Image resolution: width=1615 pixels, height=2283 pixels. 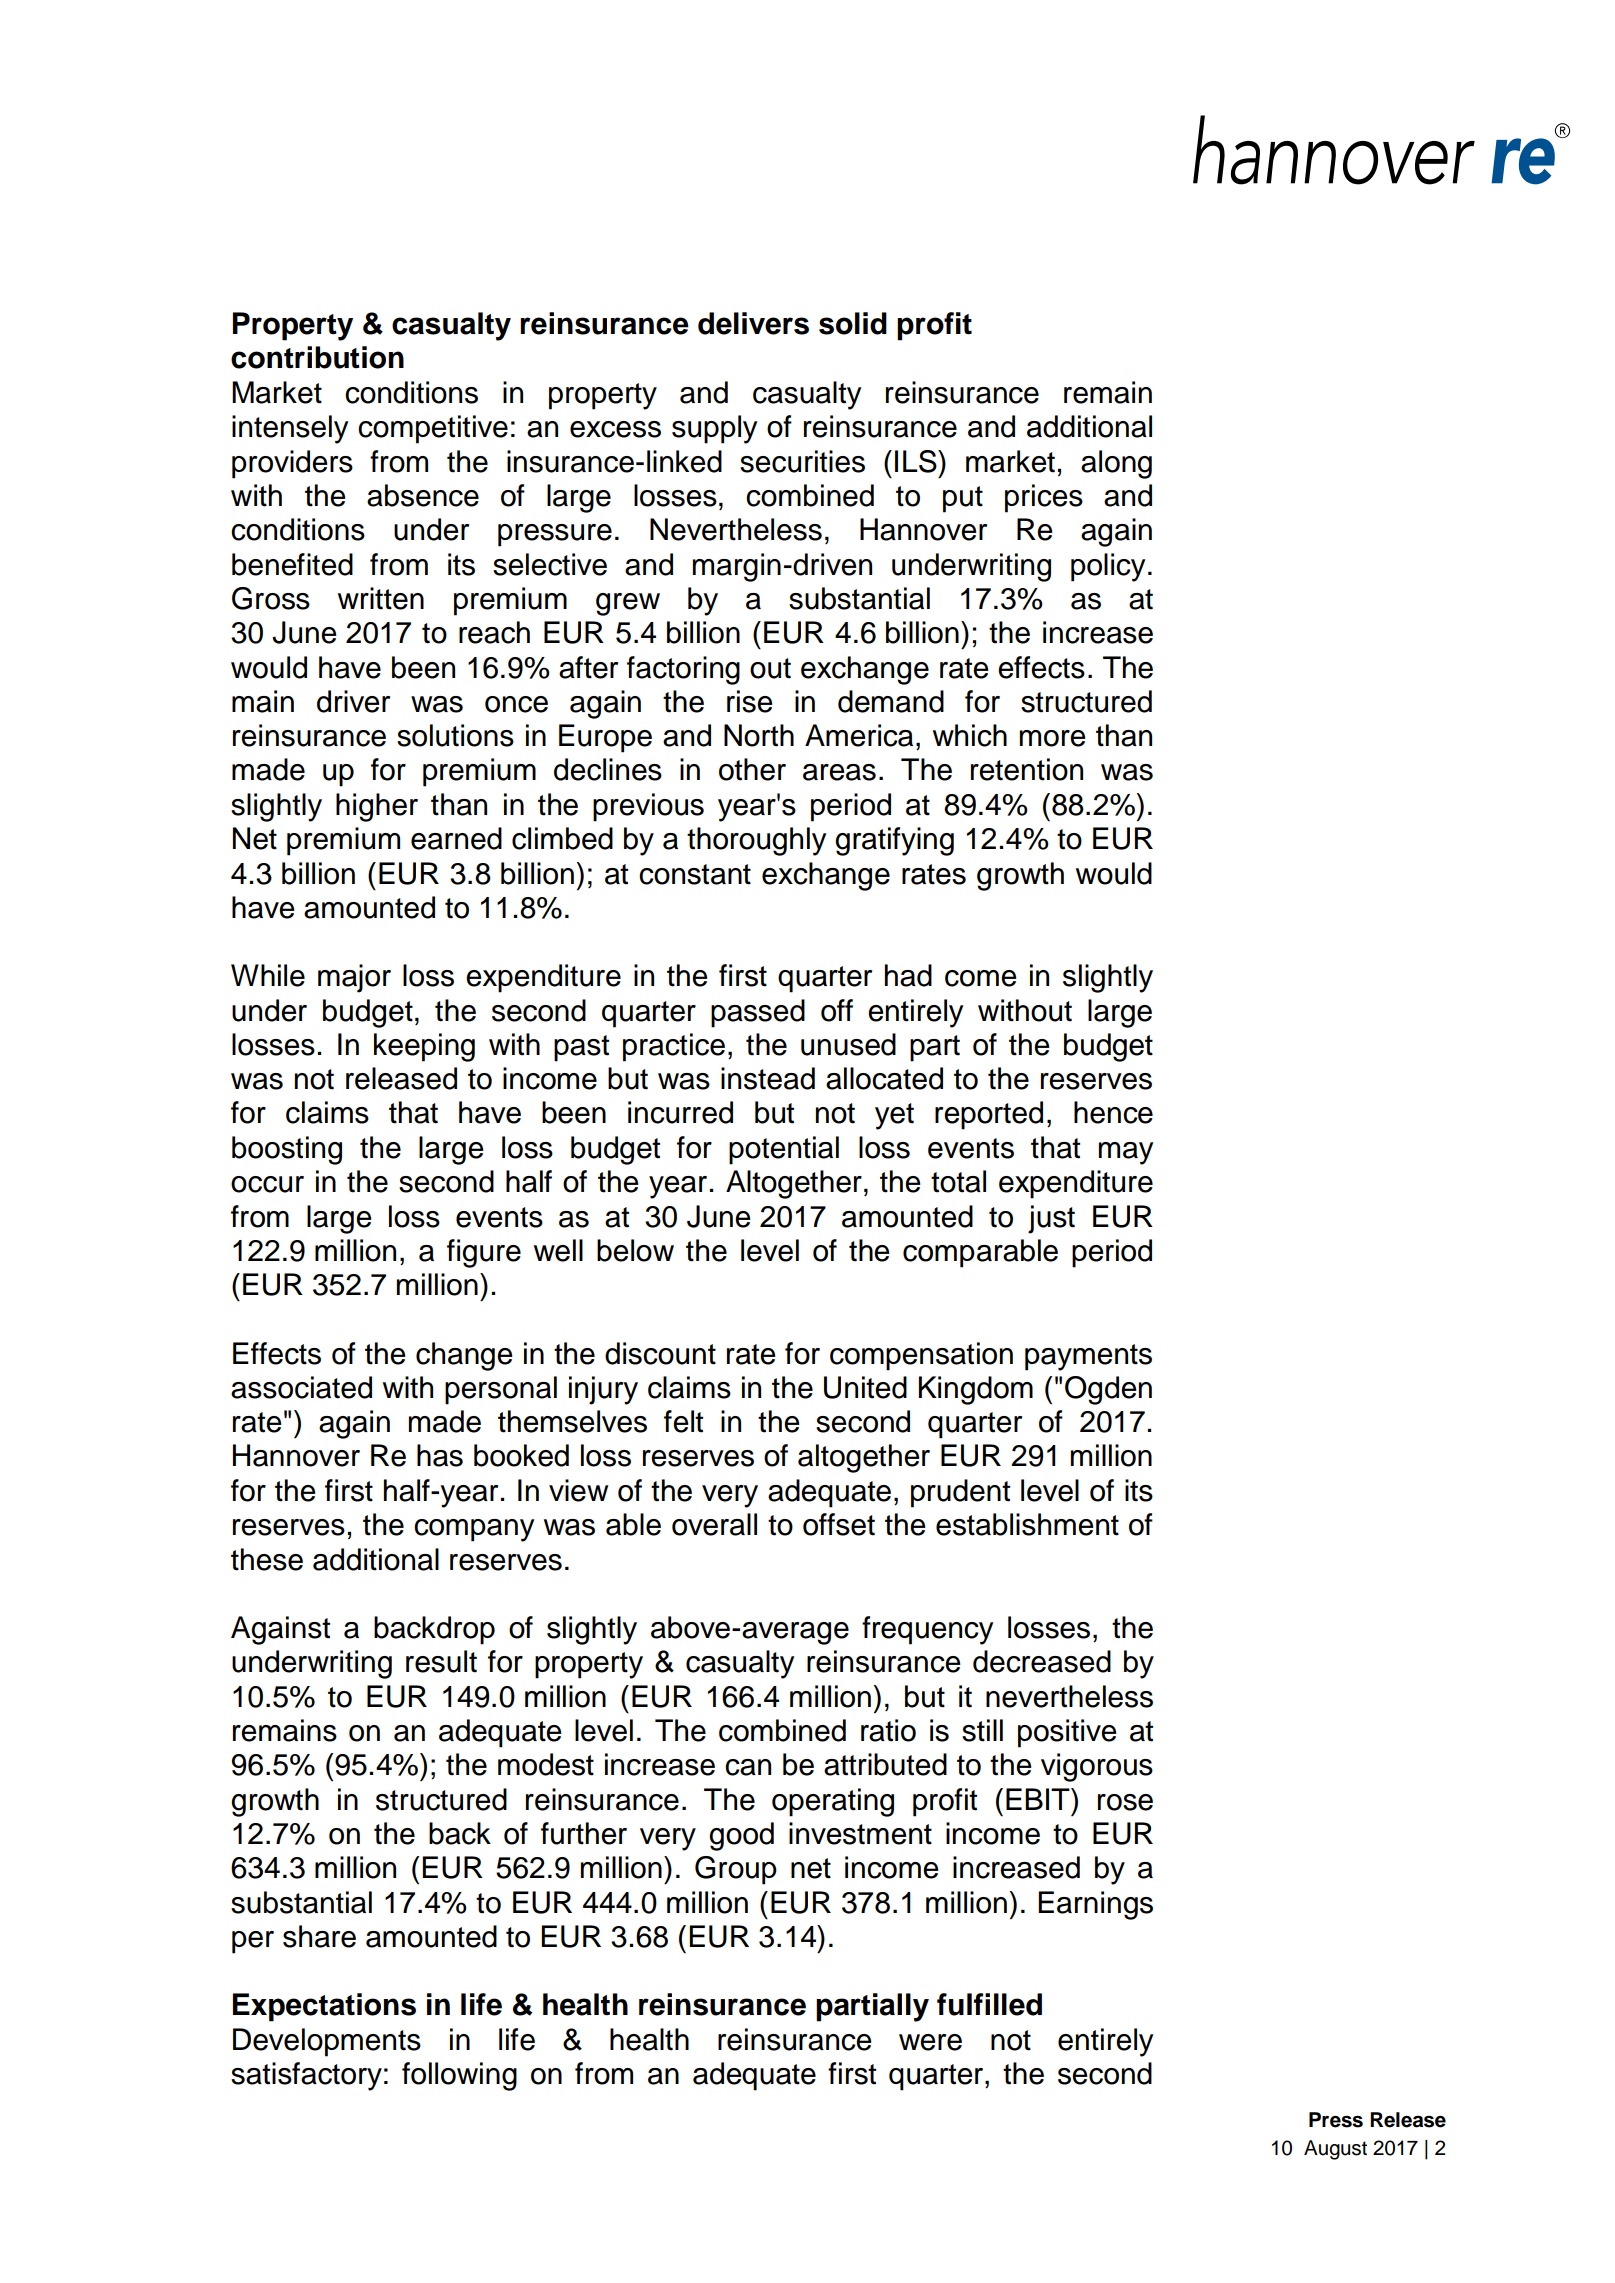 I want to click on competitive, so click(x=433, y=429).
